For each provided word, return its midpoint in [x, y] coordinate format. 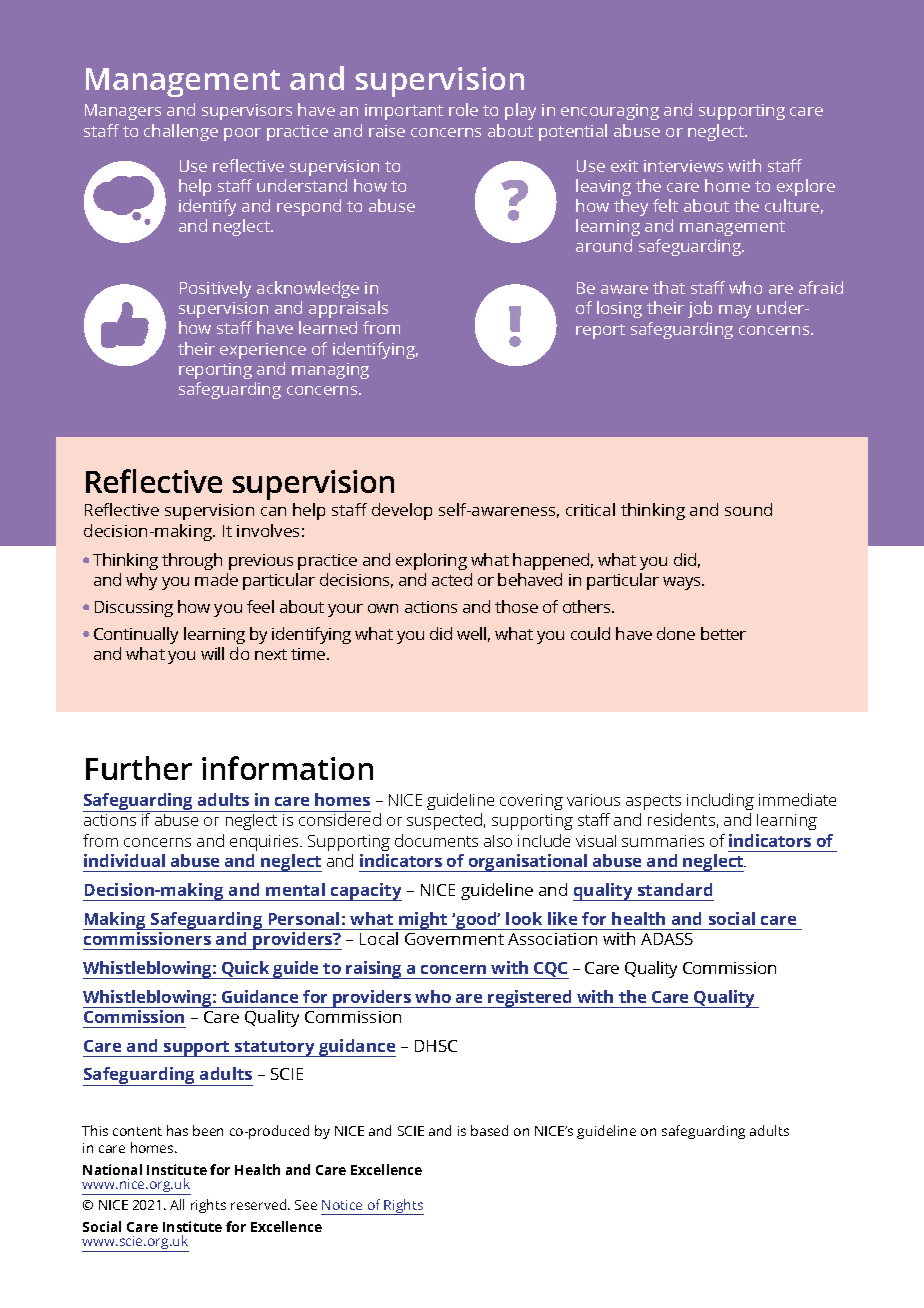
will [212, 653]
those [516, 606]
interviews [683, 166]
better [723, 633]
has [177, 1130]
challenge [181, 132]
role [463, 109]
